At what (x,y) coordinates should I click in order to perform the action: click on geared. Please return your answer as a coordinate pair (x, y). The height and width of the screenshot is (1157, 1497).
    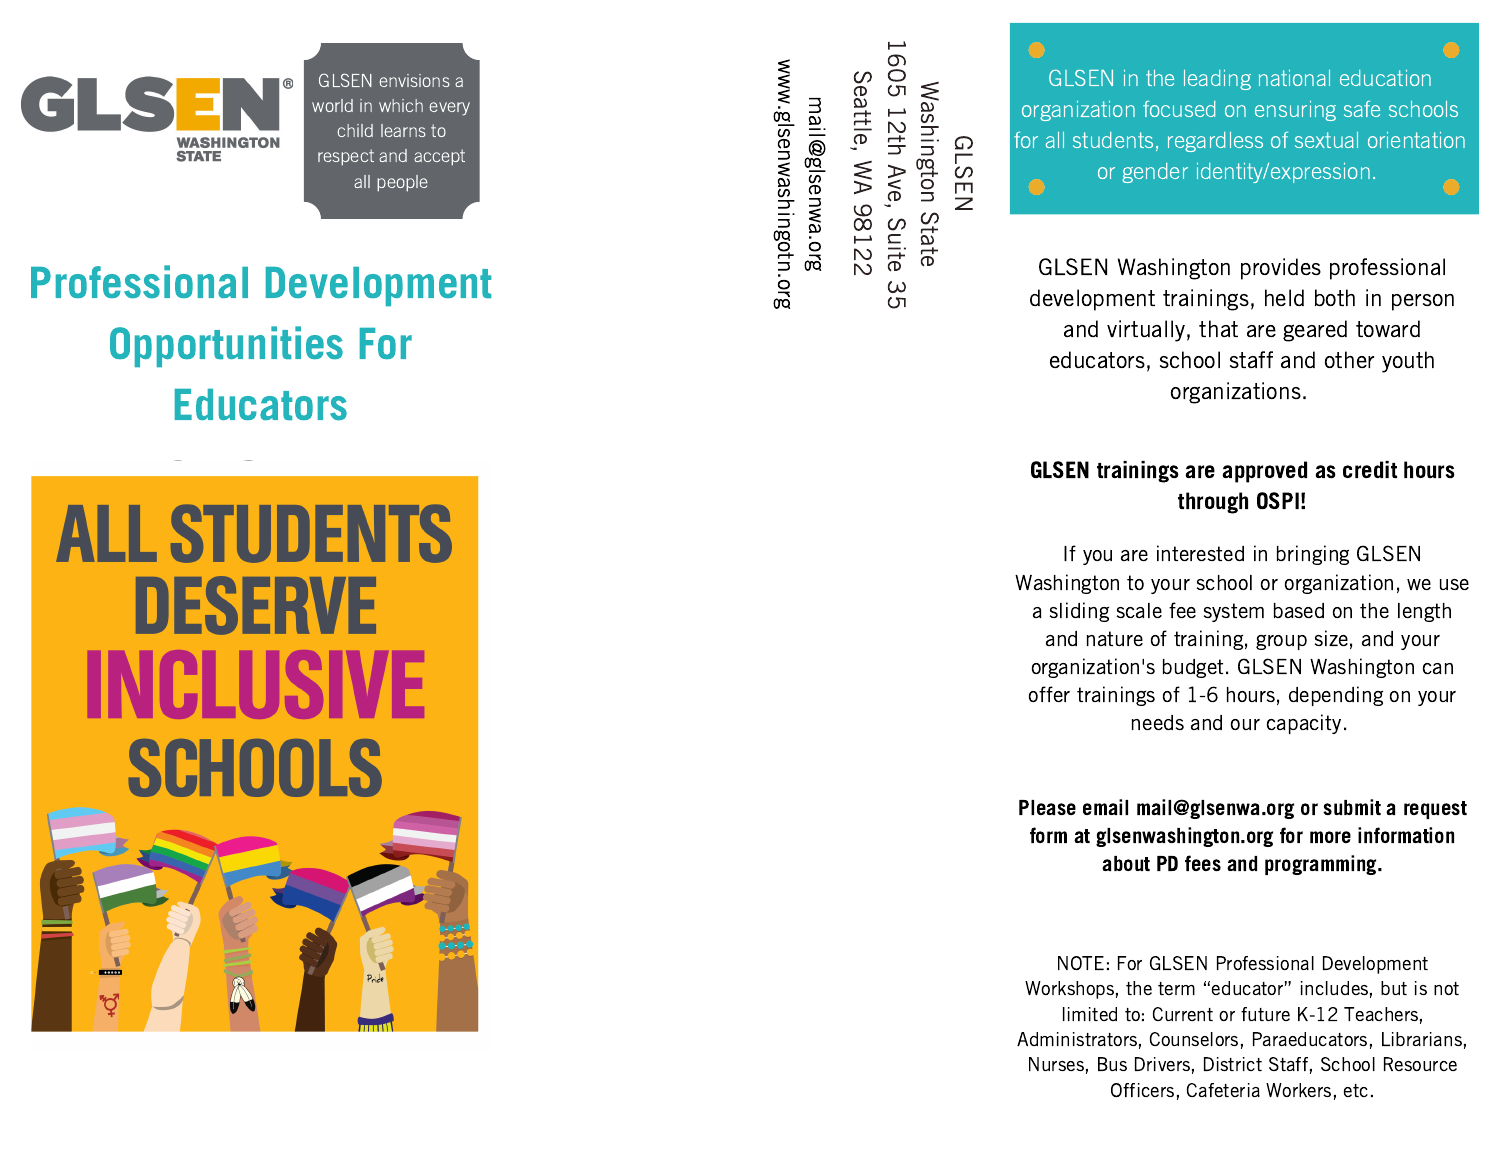
    Looking at the image, I should click on (1315, 331).
